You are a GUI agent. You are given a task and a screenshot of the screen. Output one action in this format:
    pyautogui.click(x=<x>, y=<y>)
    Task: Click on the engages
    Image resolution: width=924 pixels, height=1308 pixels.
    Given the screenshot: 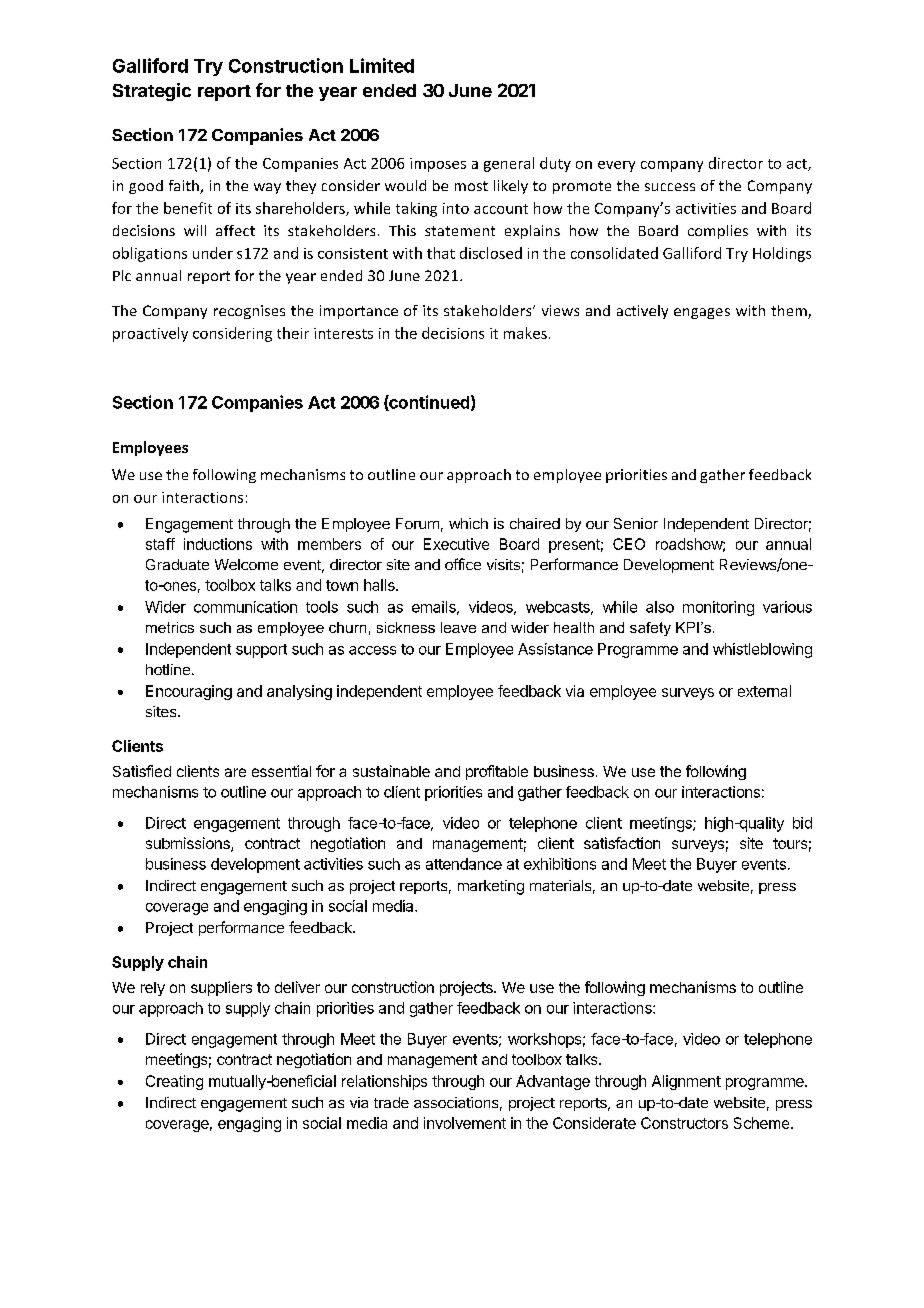 What is the action you would take?
    pyautogui.click(x=702, y=313)
